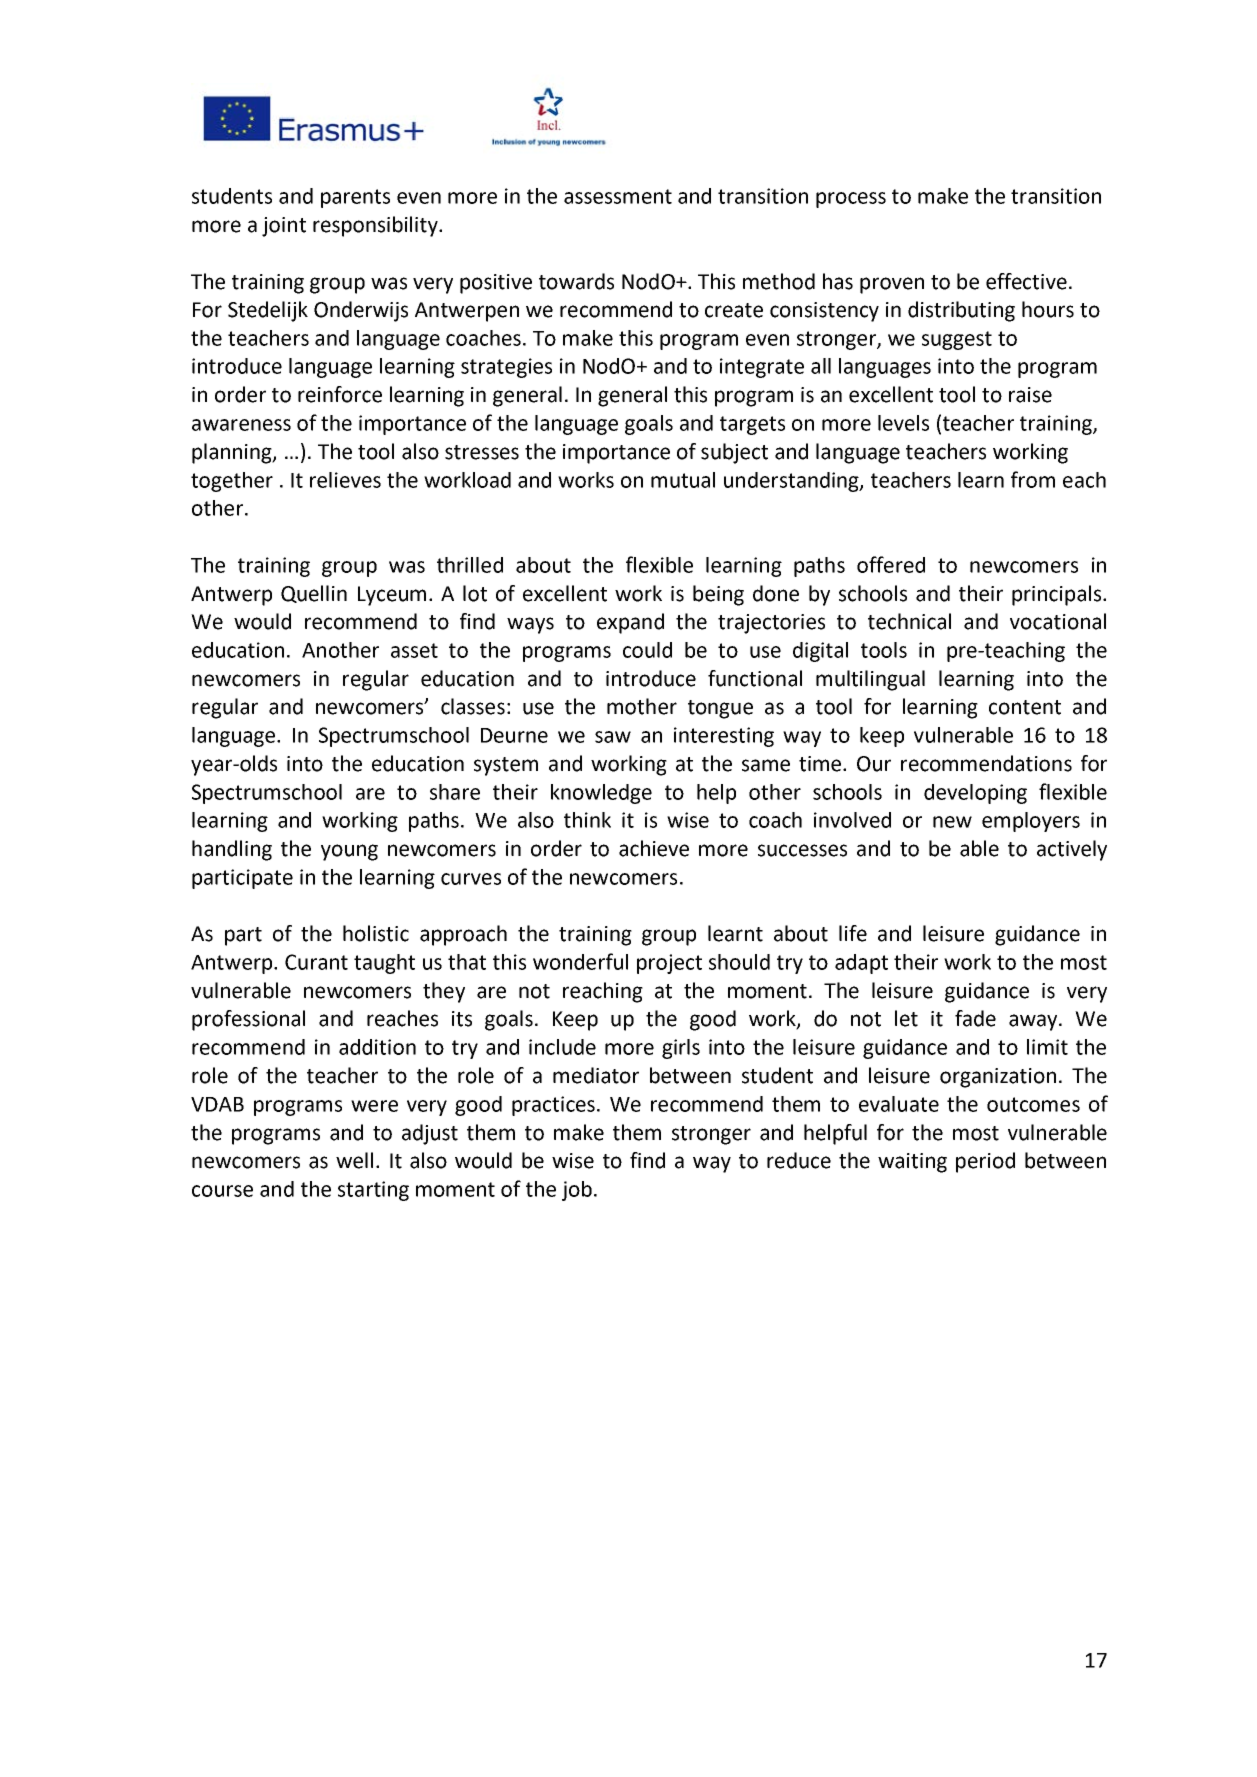 This screenshot has height=1777, width=1257. What do you see at coordinates (354, 1160) in the screenshot?
I see `well` at bounding box center [354, 1160].
